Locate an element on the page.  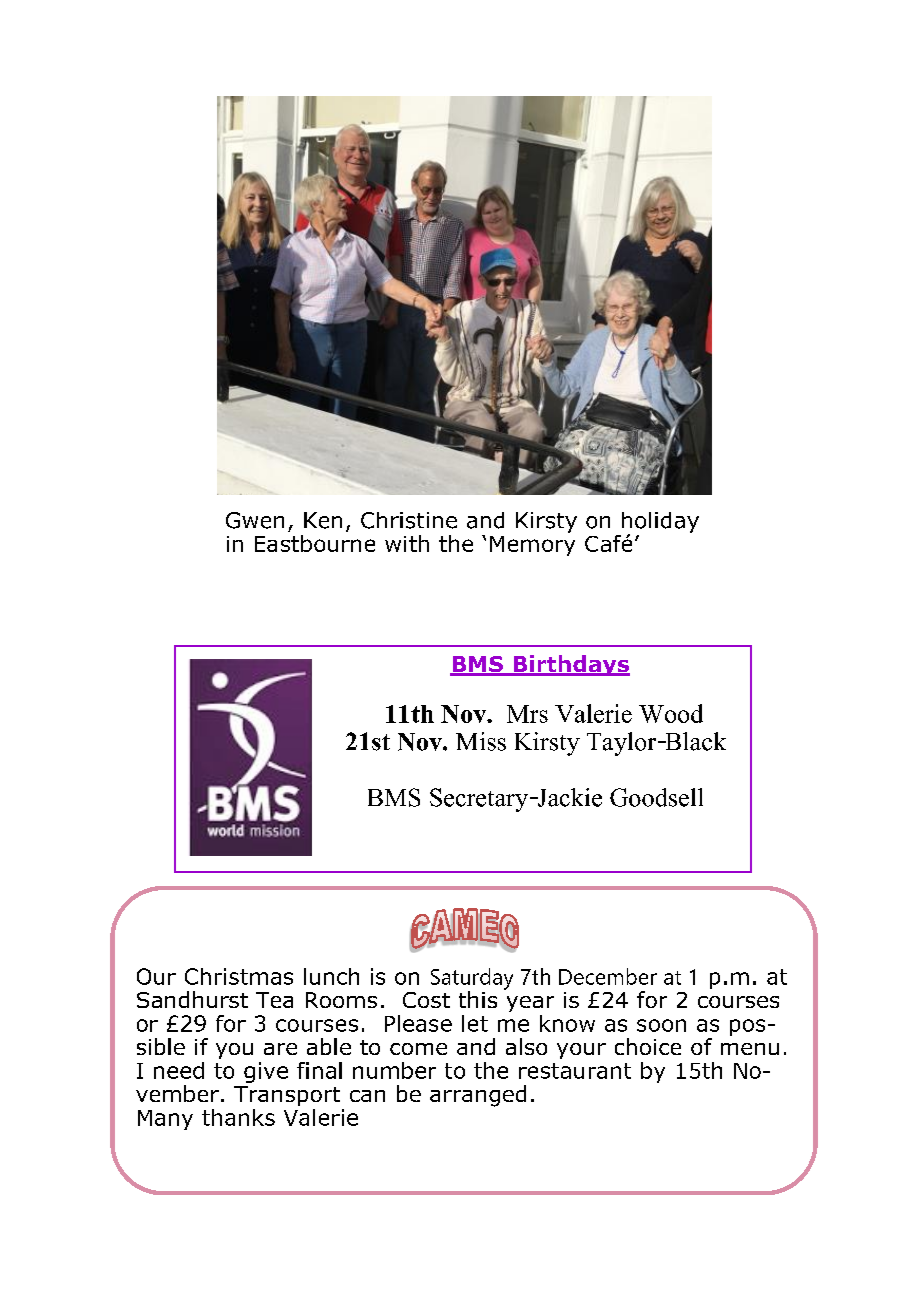
Christmas is located at coordinates (239, 976).
